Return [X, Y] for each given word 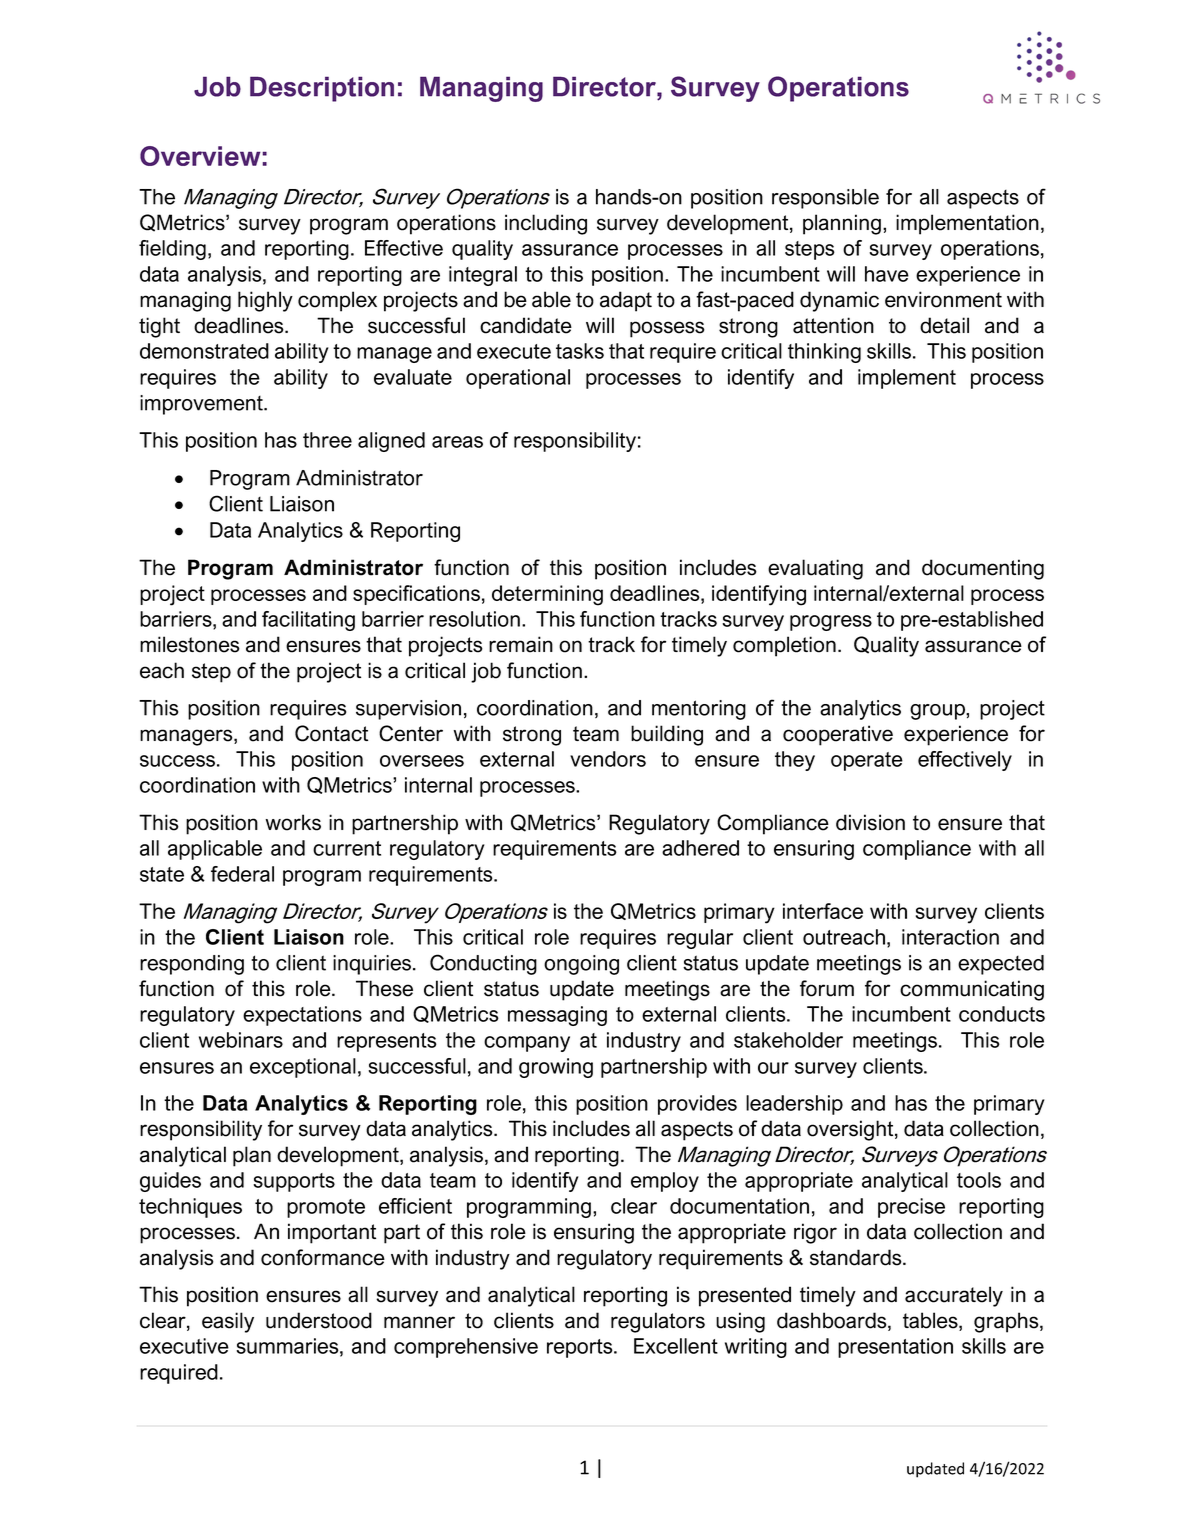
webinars [241, 1040]
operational [518, 379]
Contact [331, 733]
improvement [202, 405]
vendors [608, 759]
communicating [972, 990]
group [938, 712]
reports [581, 1348]
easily [228, 1322]
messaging [557, 1016]
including [546, 224]
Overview [201, 156]
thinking [824, 353]
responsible [825, 199]
